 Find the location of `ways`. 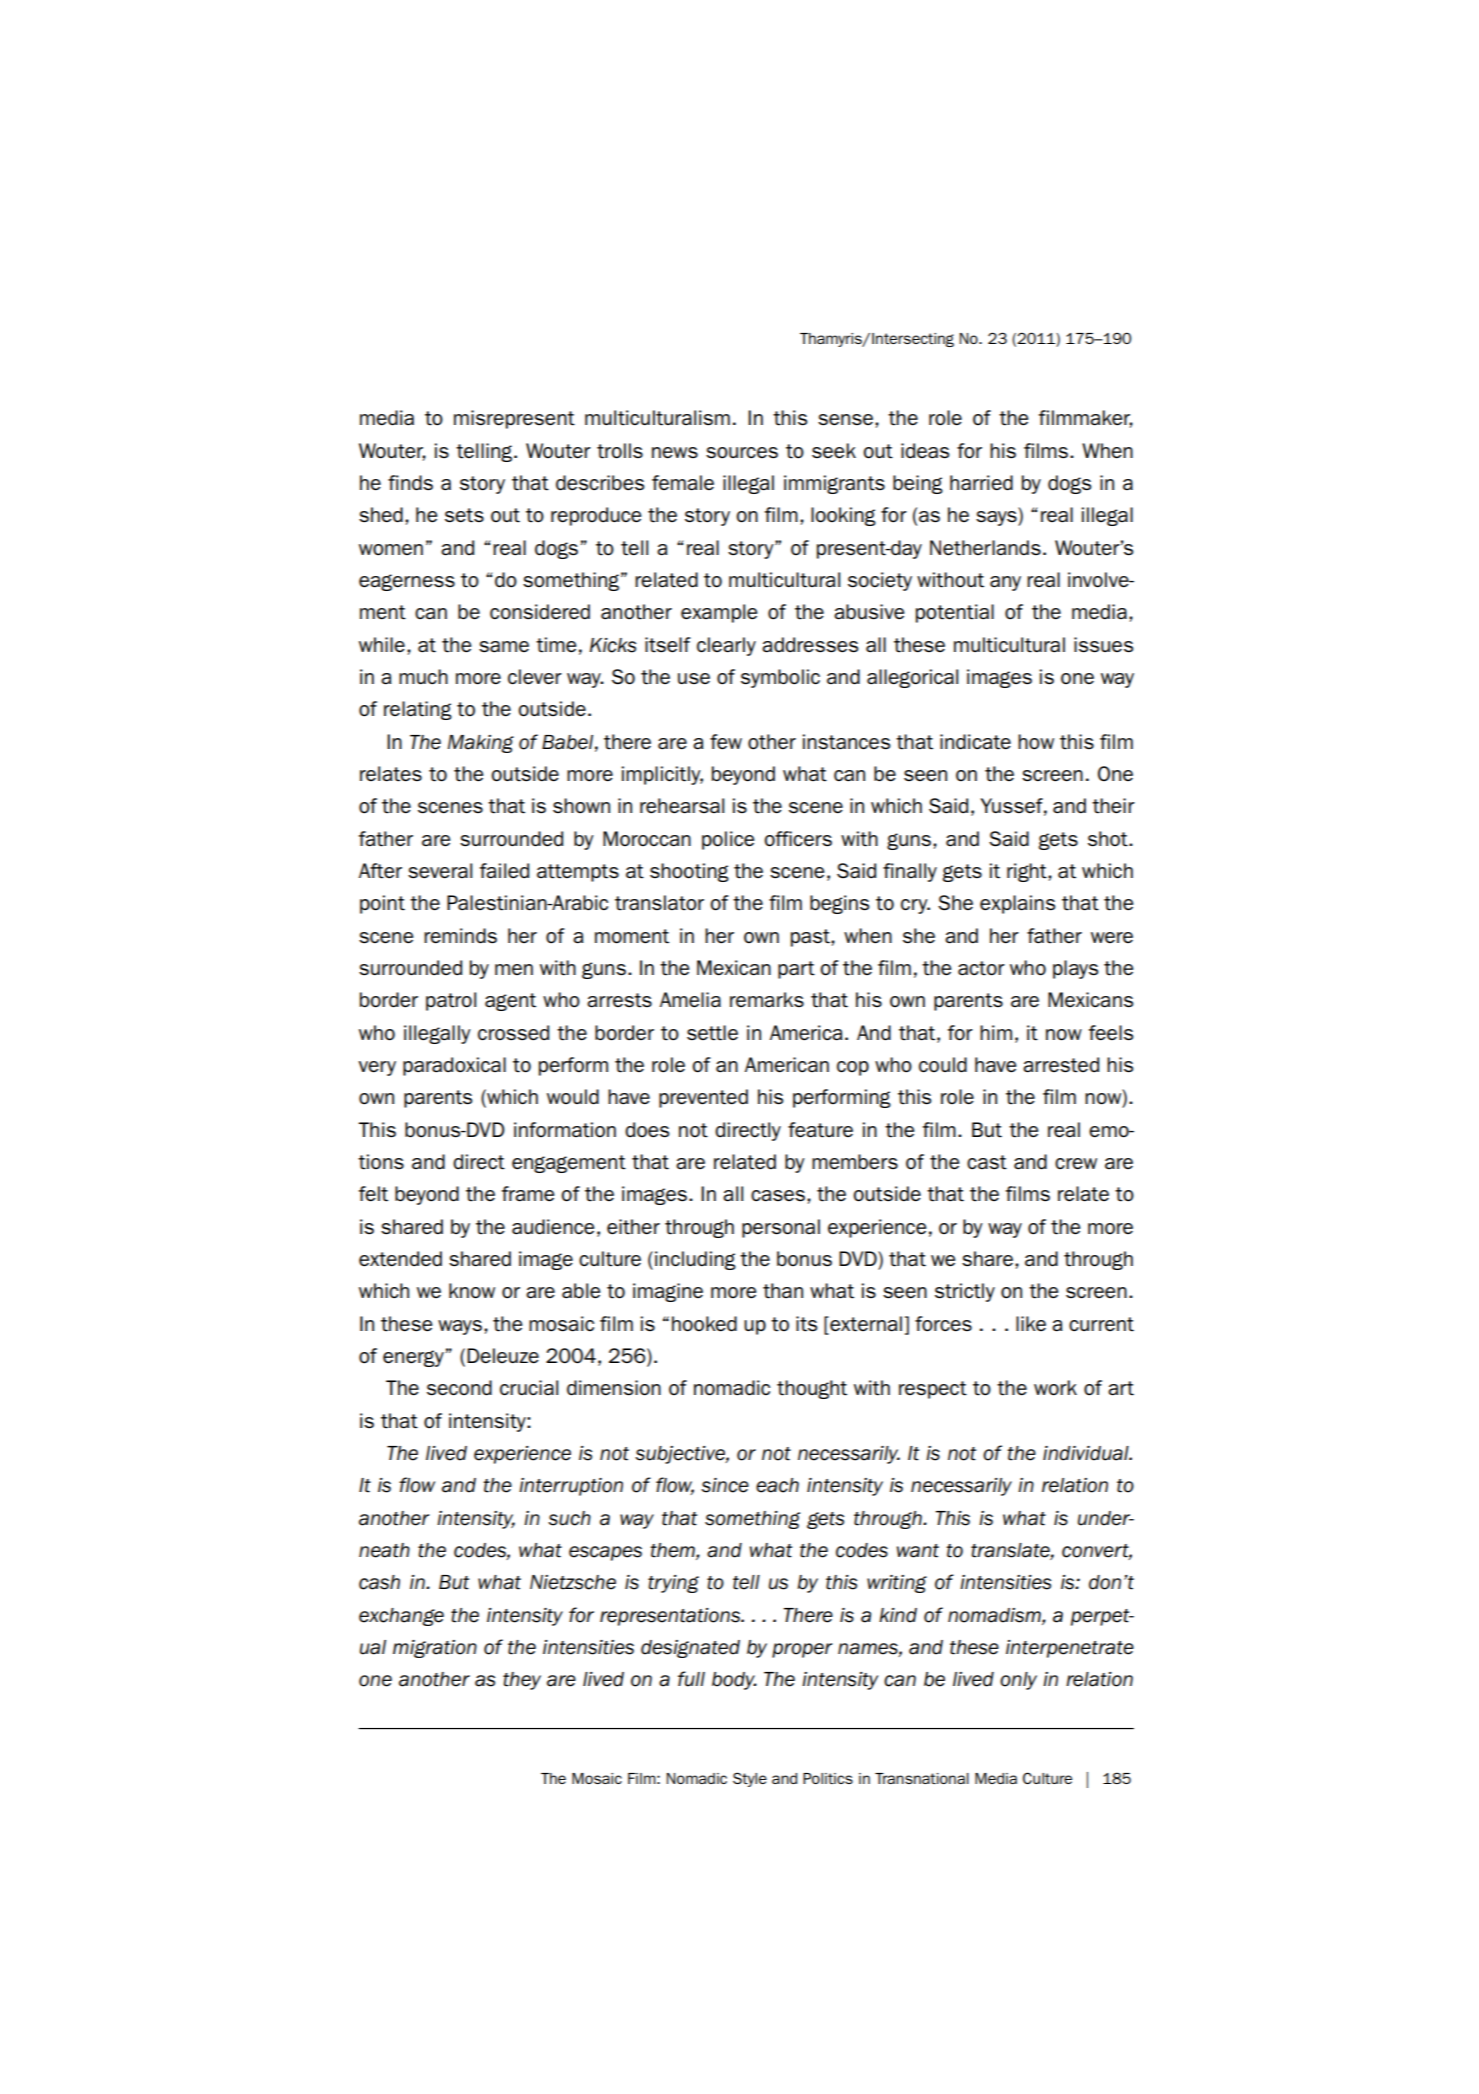

ways is located at coordinates (460, 1327).
